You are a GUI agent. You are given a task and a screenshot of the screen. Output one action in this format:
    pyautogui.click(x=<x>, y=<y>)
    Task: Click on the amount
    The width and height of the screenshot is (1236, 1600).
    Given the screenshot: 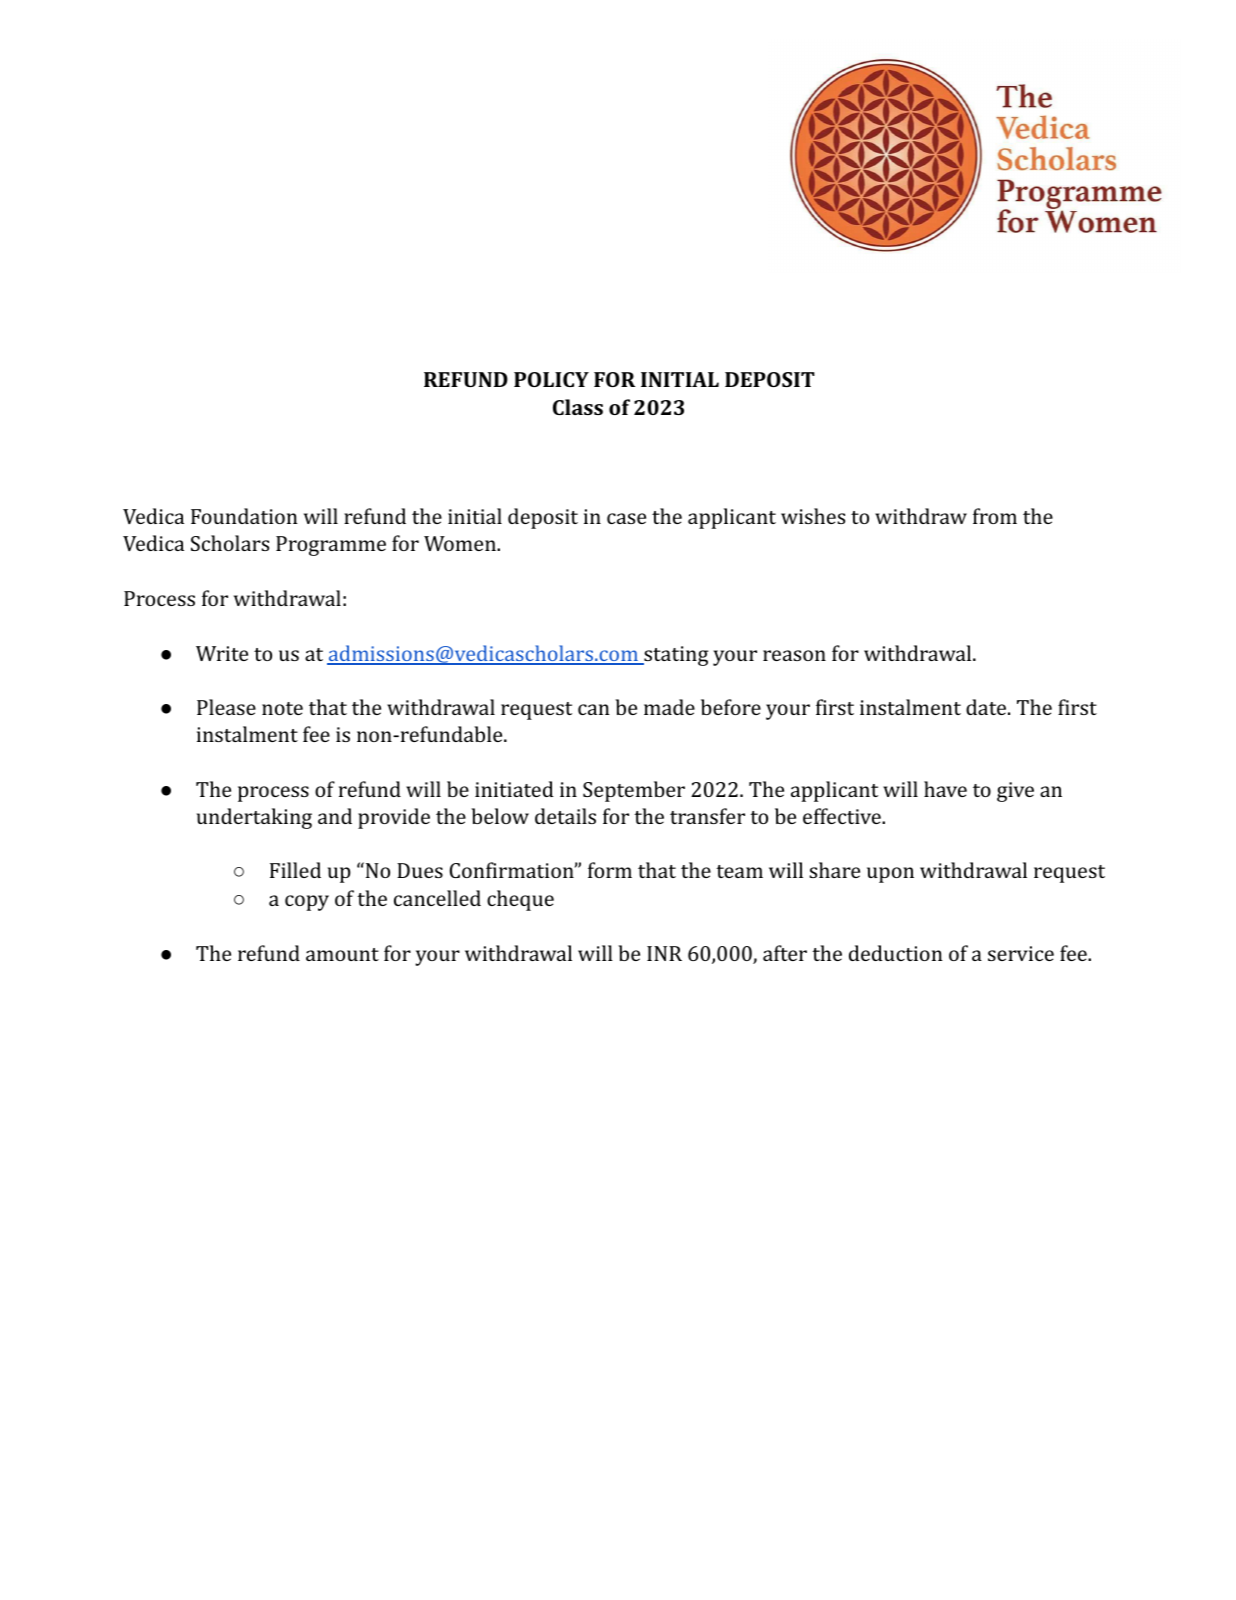 What is the action you would take?
    pyautogui.click(x=342, y=954)
